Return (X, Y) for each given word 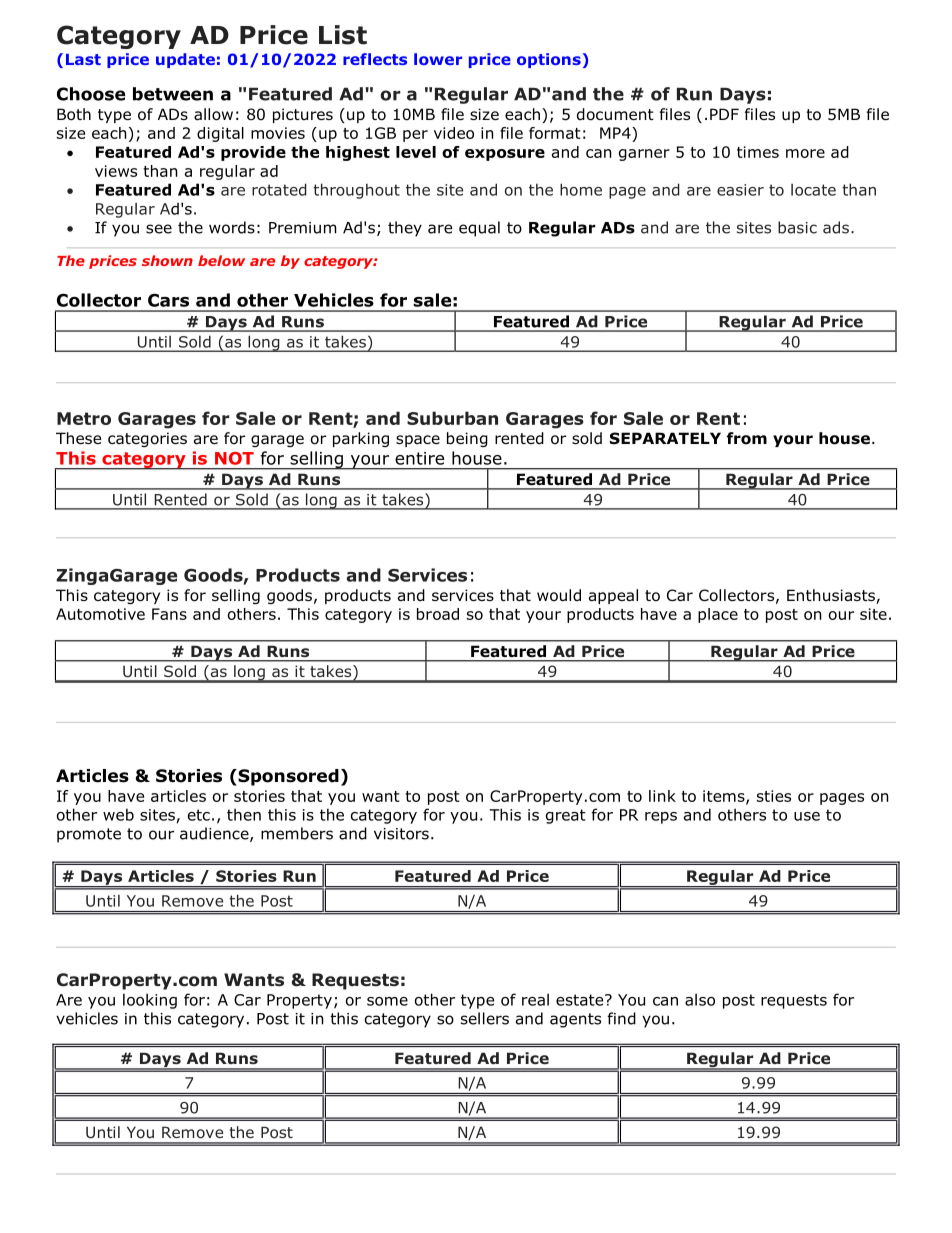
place (718, 615)
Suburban (452, 418)
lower (438, 59)
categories (147, 439)
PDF (724, 114)
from (747, 438)
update (185, 60)
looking (150, 1001)
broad (438, 614)
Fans (169, 614)
